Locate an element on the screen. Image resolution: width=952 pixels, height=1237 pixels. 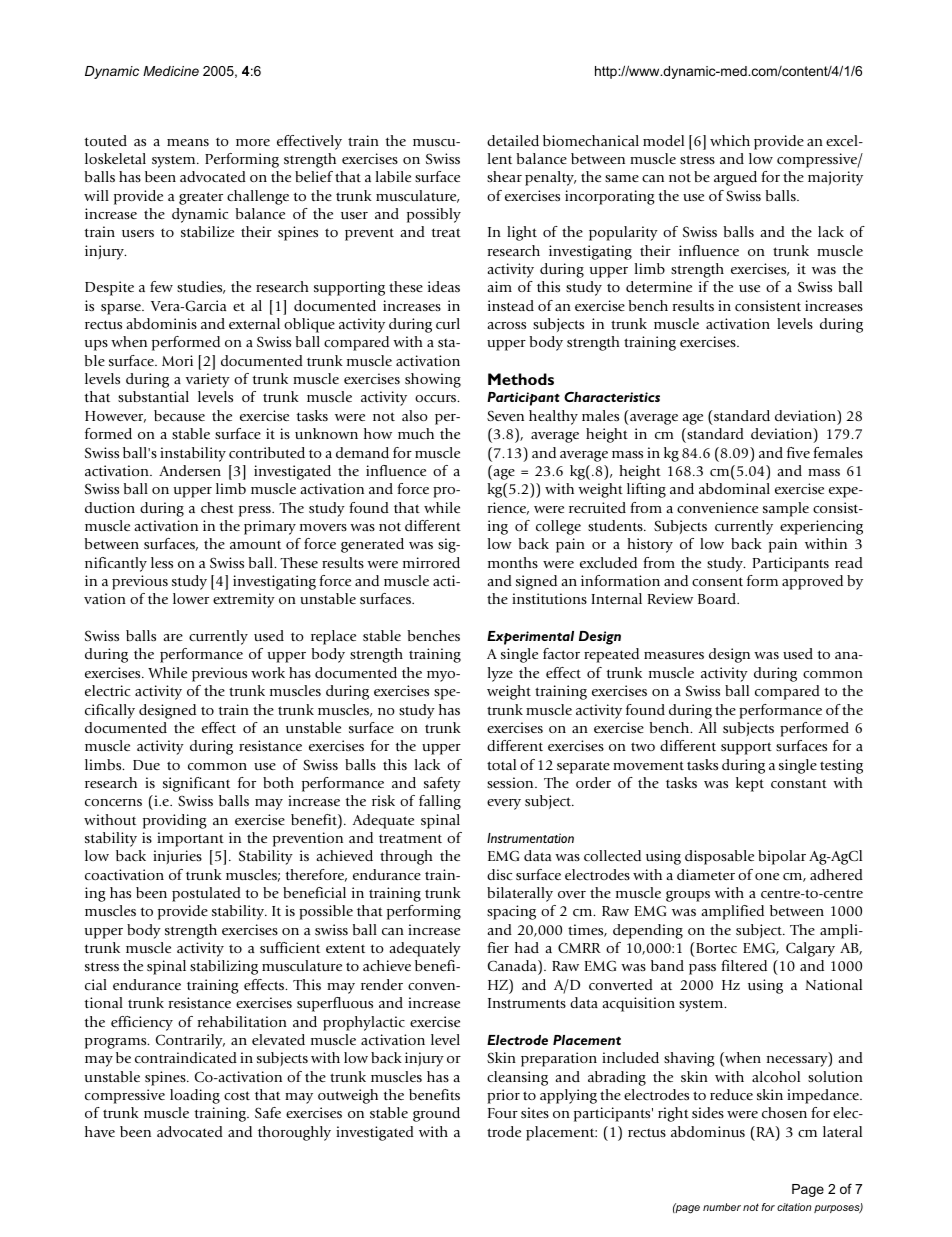
showing is located at coordinates (433, 380).
